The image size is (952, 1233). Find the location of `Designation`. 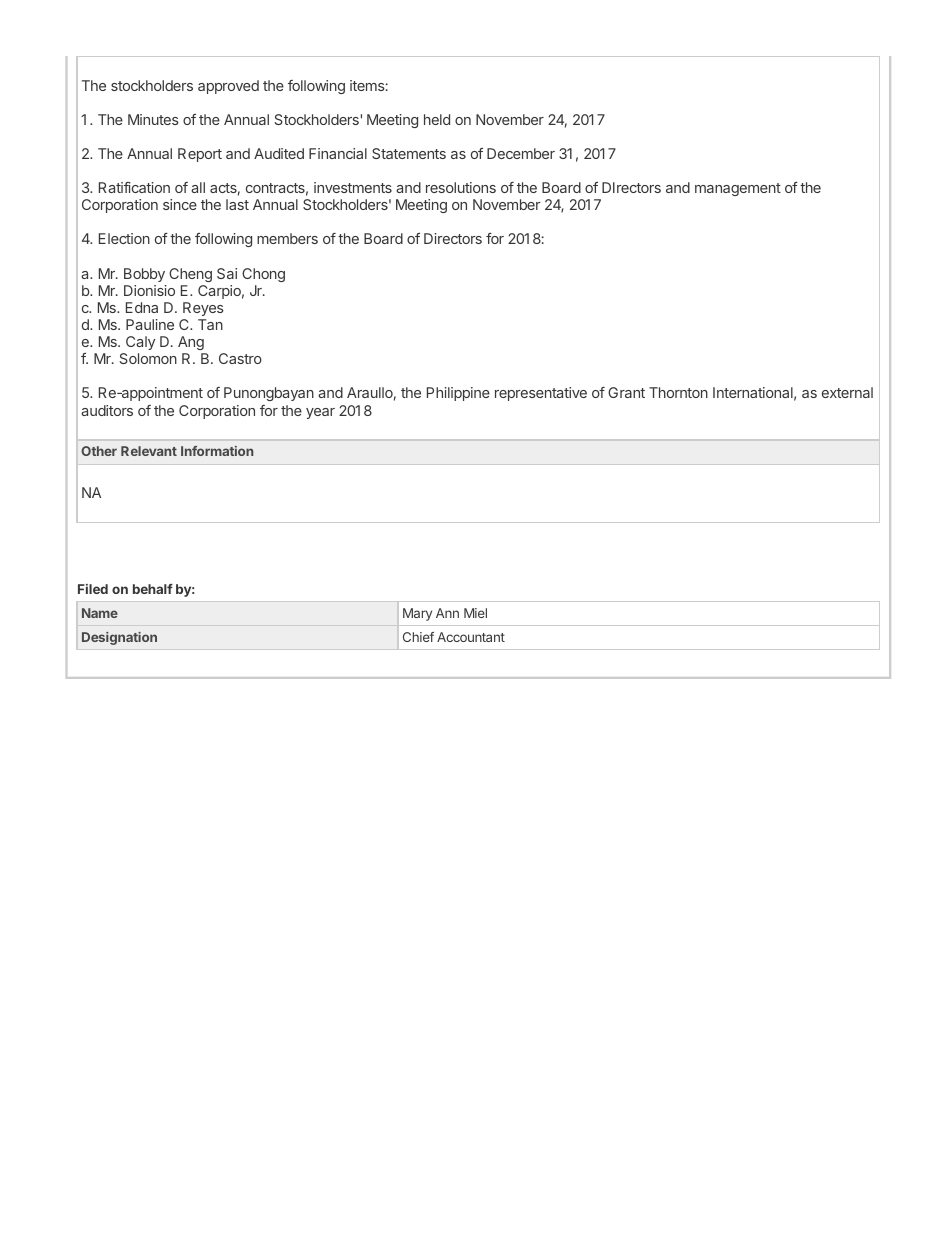

Designation is located at coordinates (119, 638).
